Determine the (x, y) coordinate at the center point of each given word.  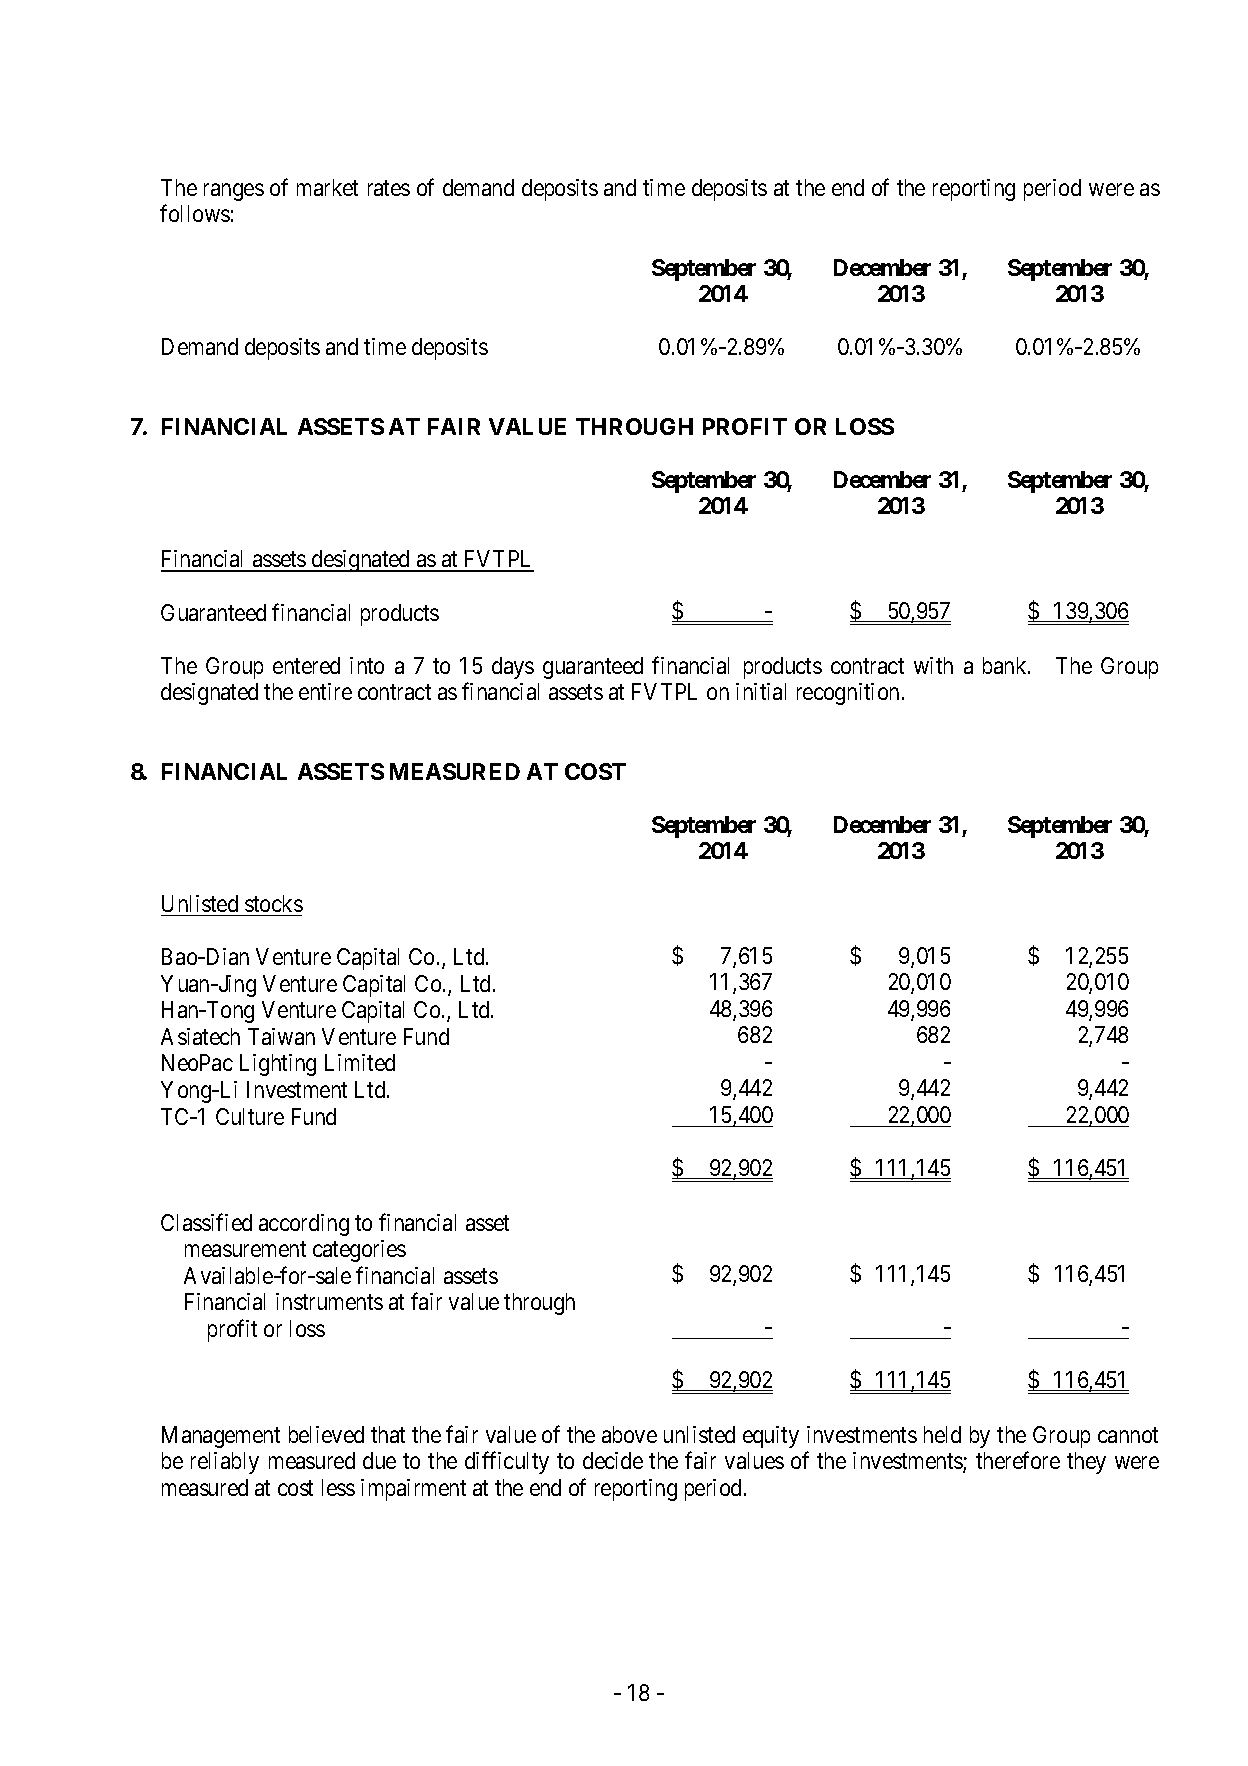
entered (306, 665)
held (942, 1434)
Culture (250, 1116)
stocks (274, 903)
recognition (848, 694)
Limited (360, 1062)
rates (389, 188)
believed (326, 1434)
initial (761, 691)
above (629, 1434)
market (327, 187)
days (513, 668)
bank (1006, 665)
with (933, 665)
